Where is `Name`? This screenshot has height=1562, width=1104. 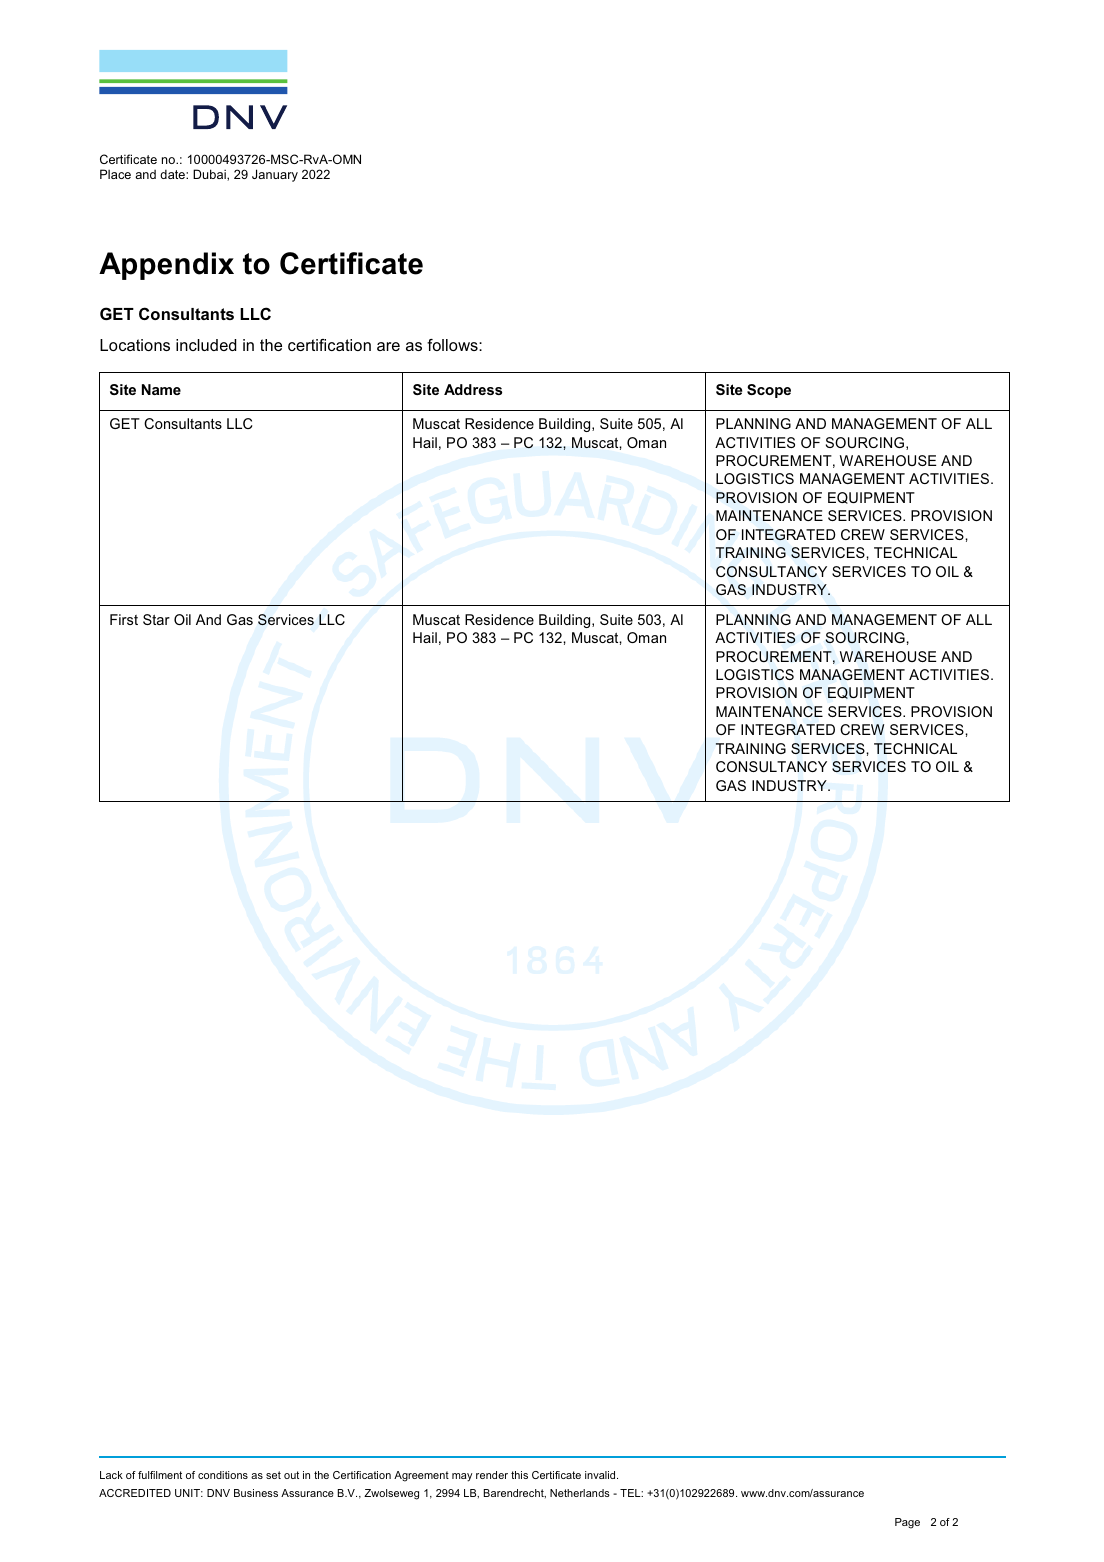 Name is located at coordinates (161, 389).
